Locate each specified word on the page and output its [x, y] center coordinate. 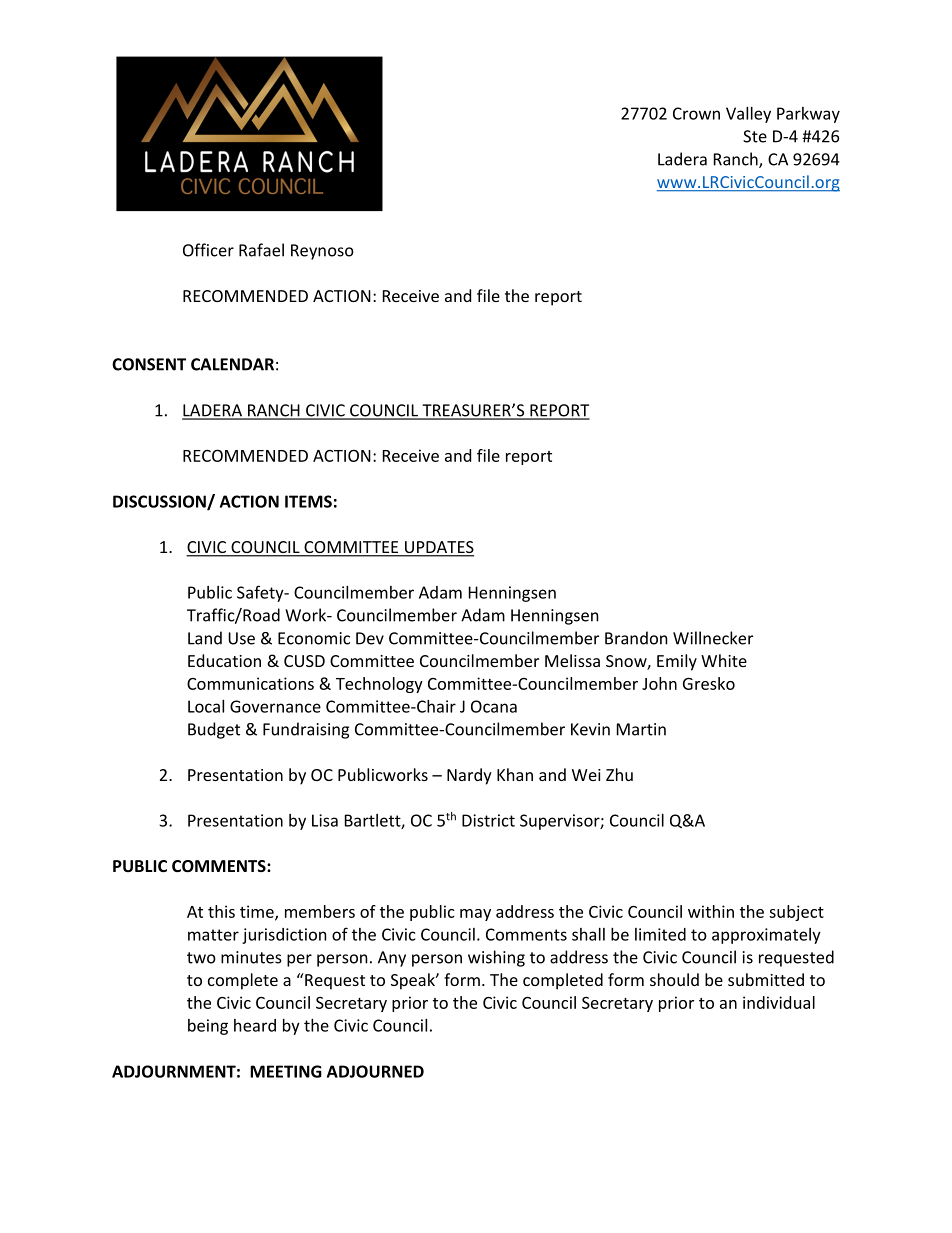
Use [241, 638]
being [208, 1027]
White [724, 660]
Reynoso [322, 252]
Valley [748, 115]
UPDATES [438, 548]
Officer [208, 250]
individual [779, 1002]
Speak [414, 981]
